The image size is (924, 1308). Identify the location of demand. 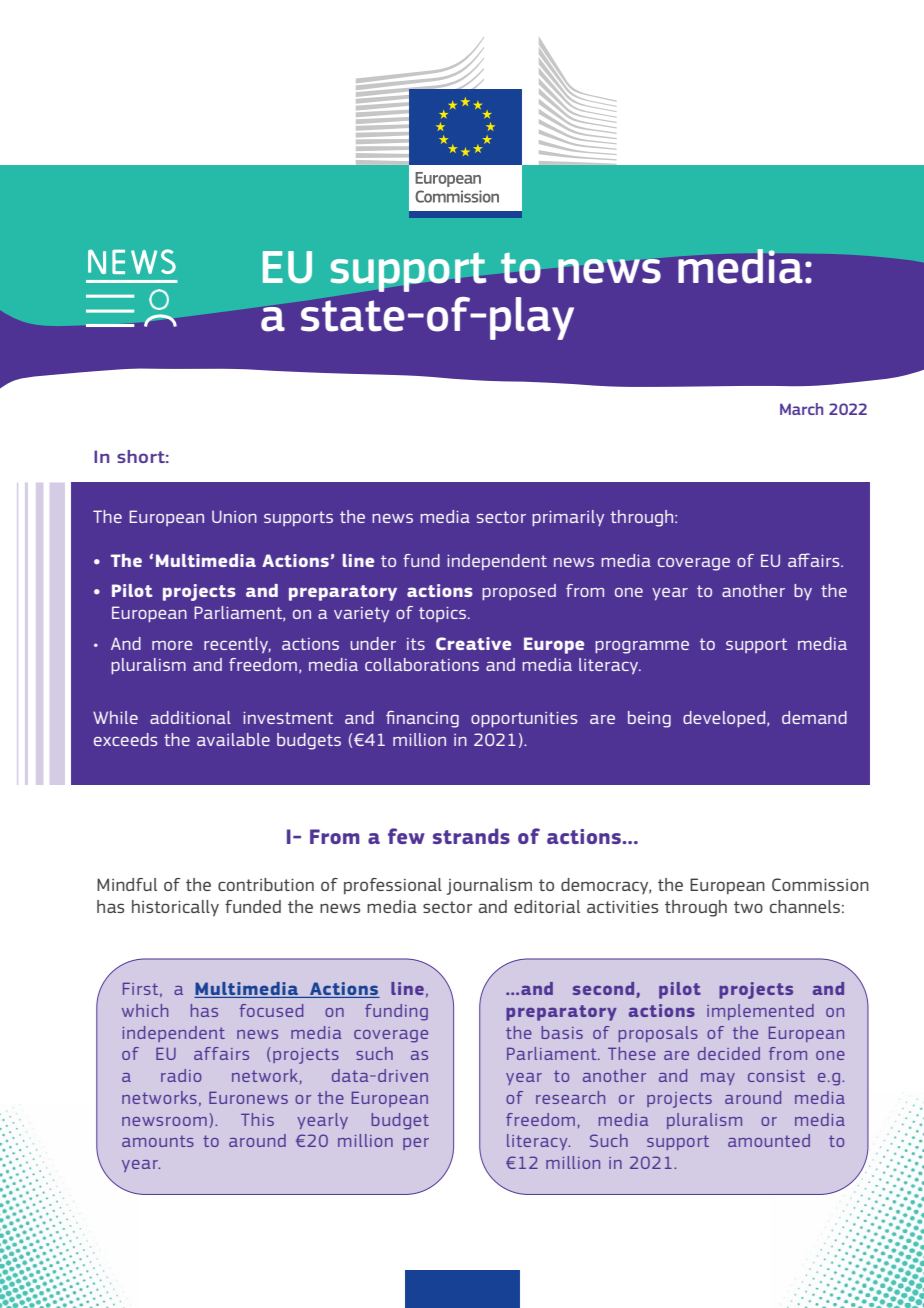
(814, 717).
